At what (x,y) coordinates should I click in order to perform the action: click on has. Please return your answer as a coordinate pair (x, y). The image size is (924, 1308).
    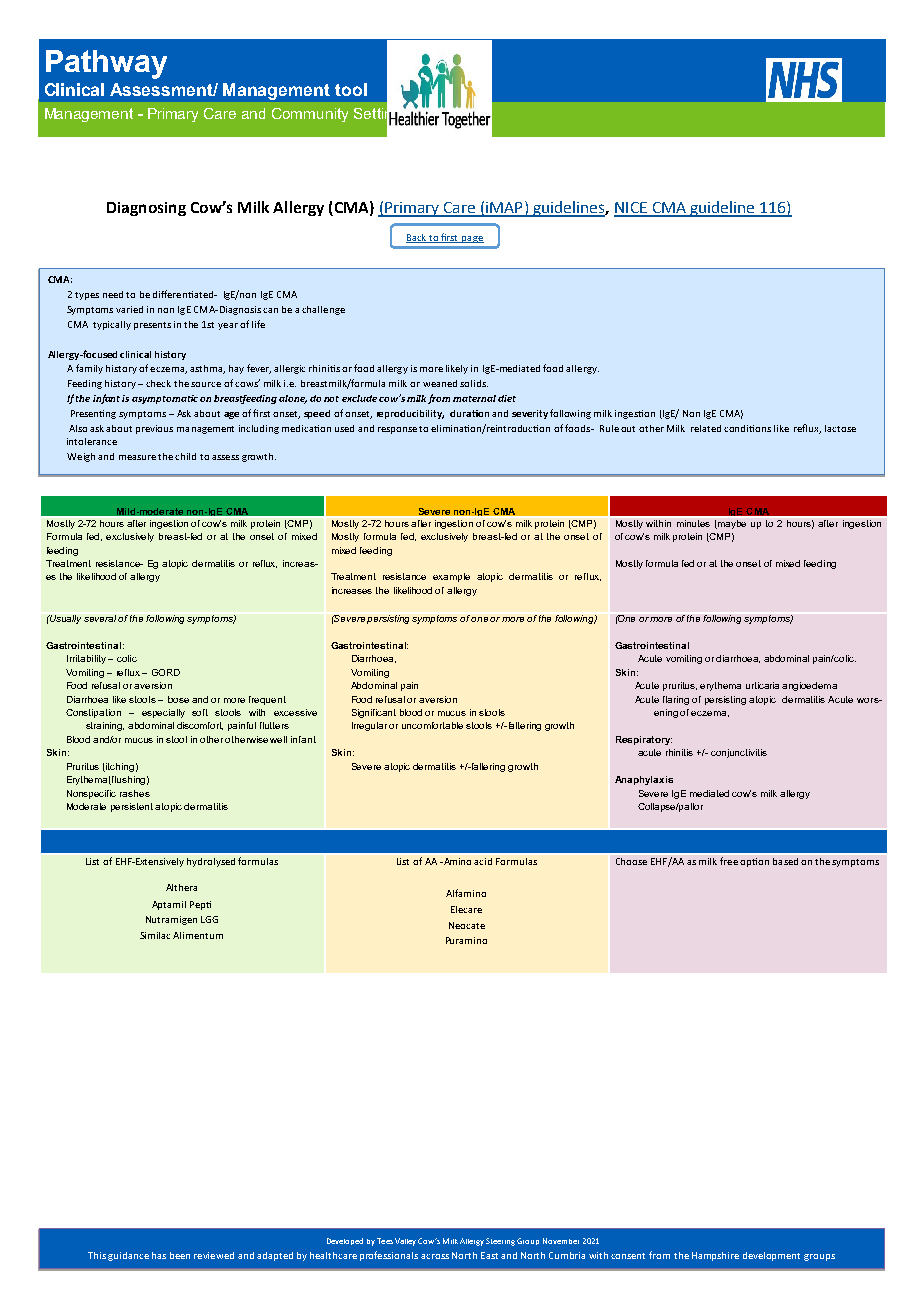
    Looking at the image, I should click on (159, 1255).
